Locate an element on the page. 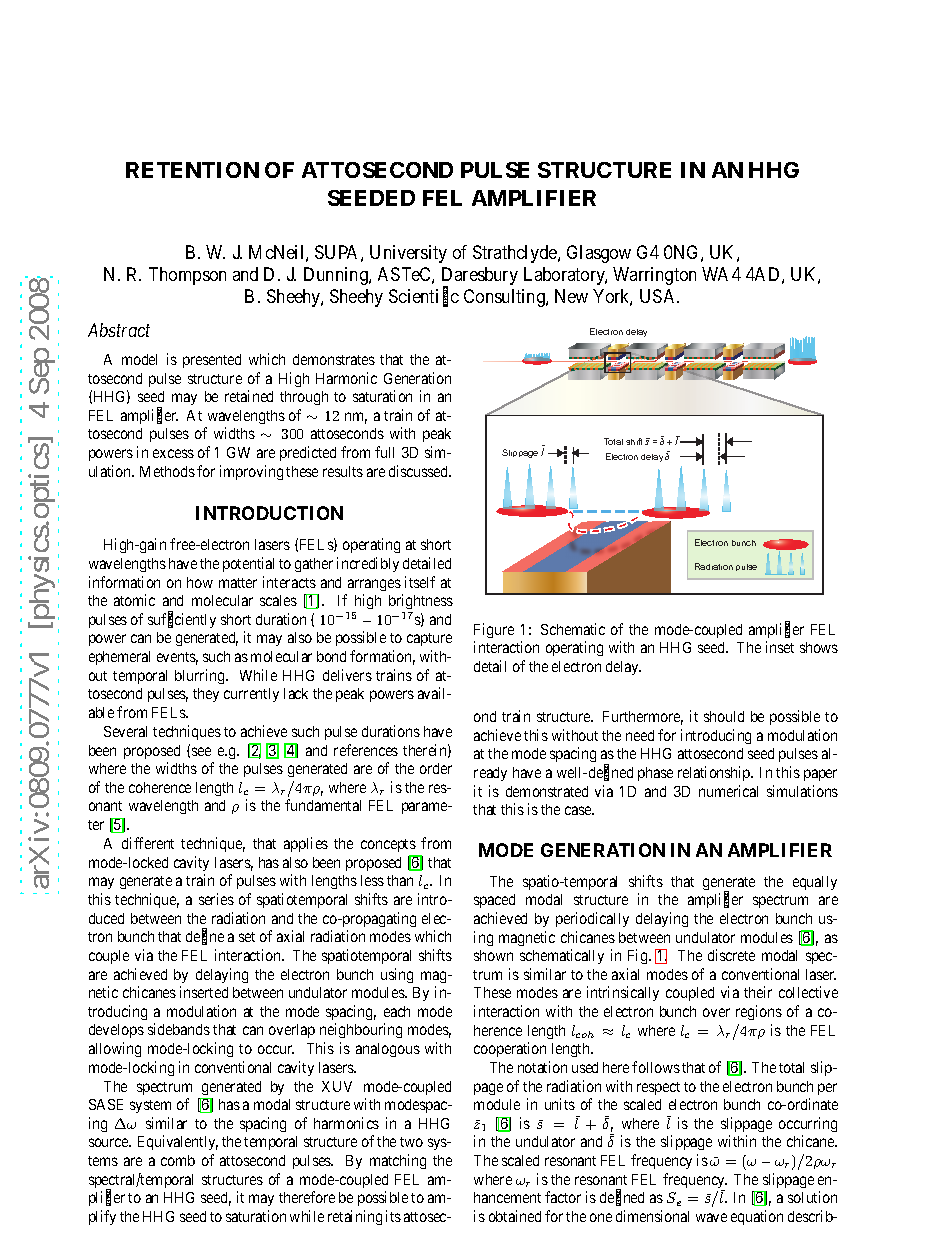 This image has height=1233, width=952. RETENTION is located at coordinates (192, 170).
